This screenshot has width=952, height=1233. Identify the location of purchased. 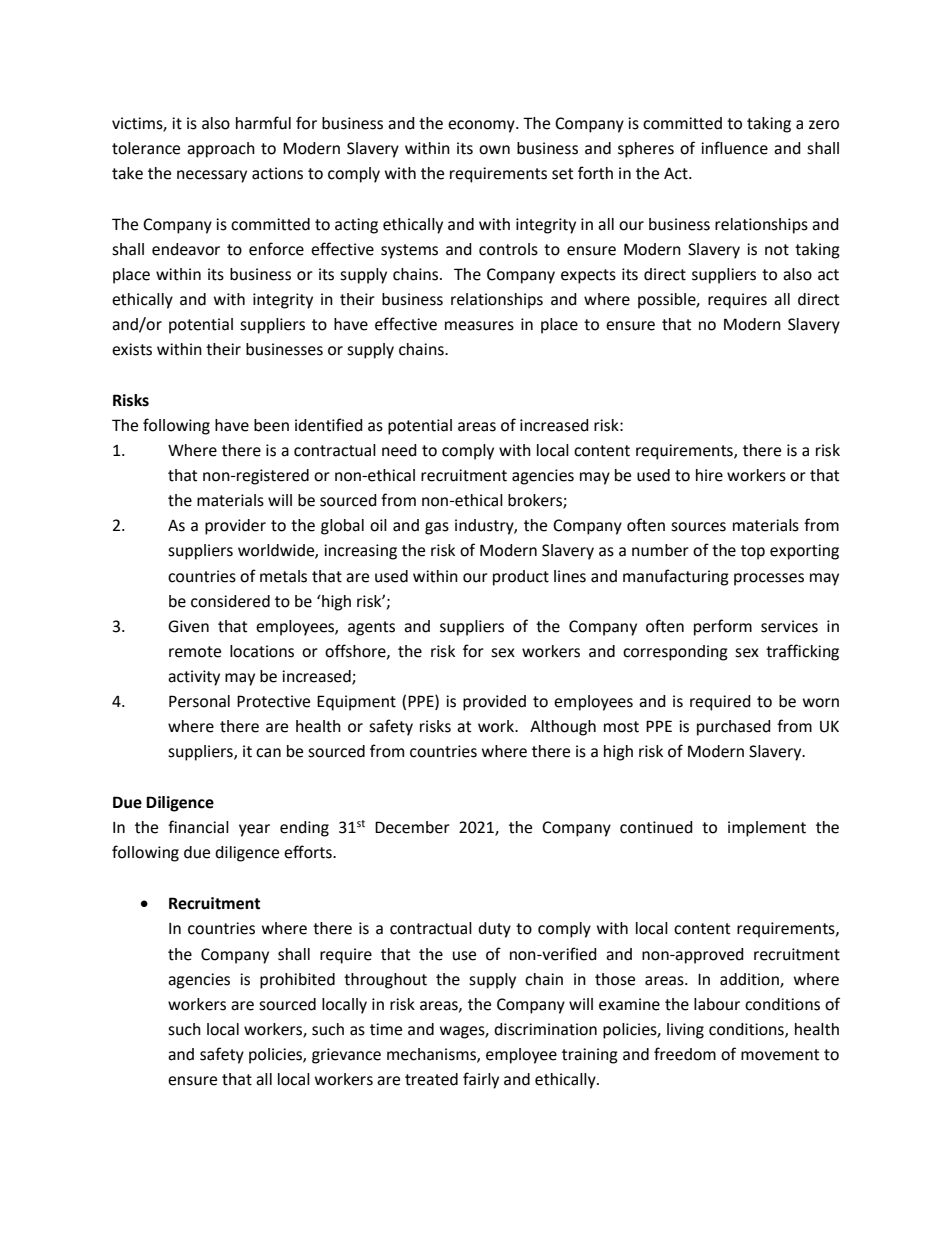
(734, 728).
